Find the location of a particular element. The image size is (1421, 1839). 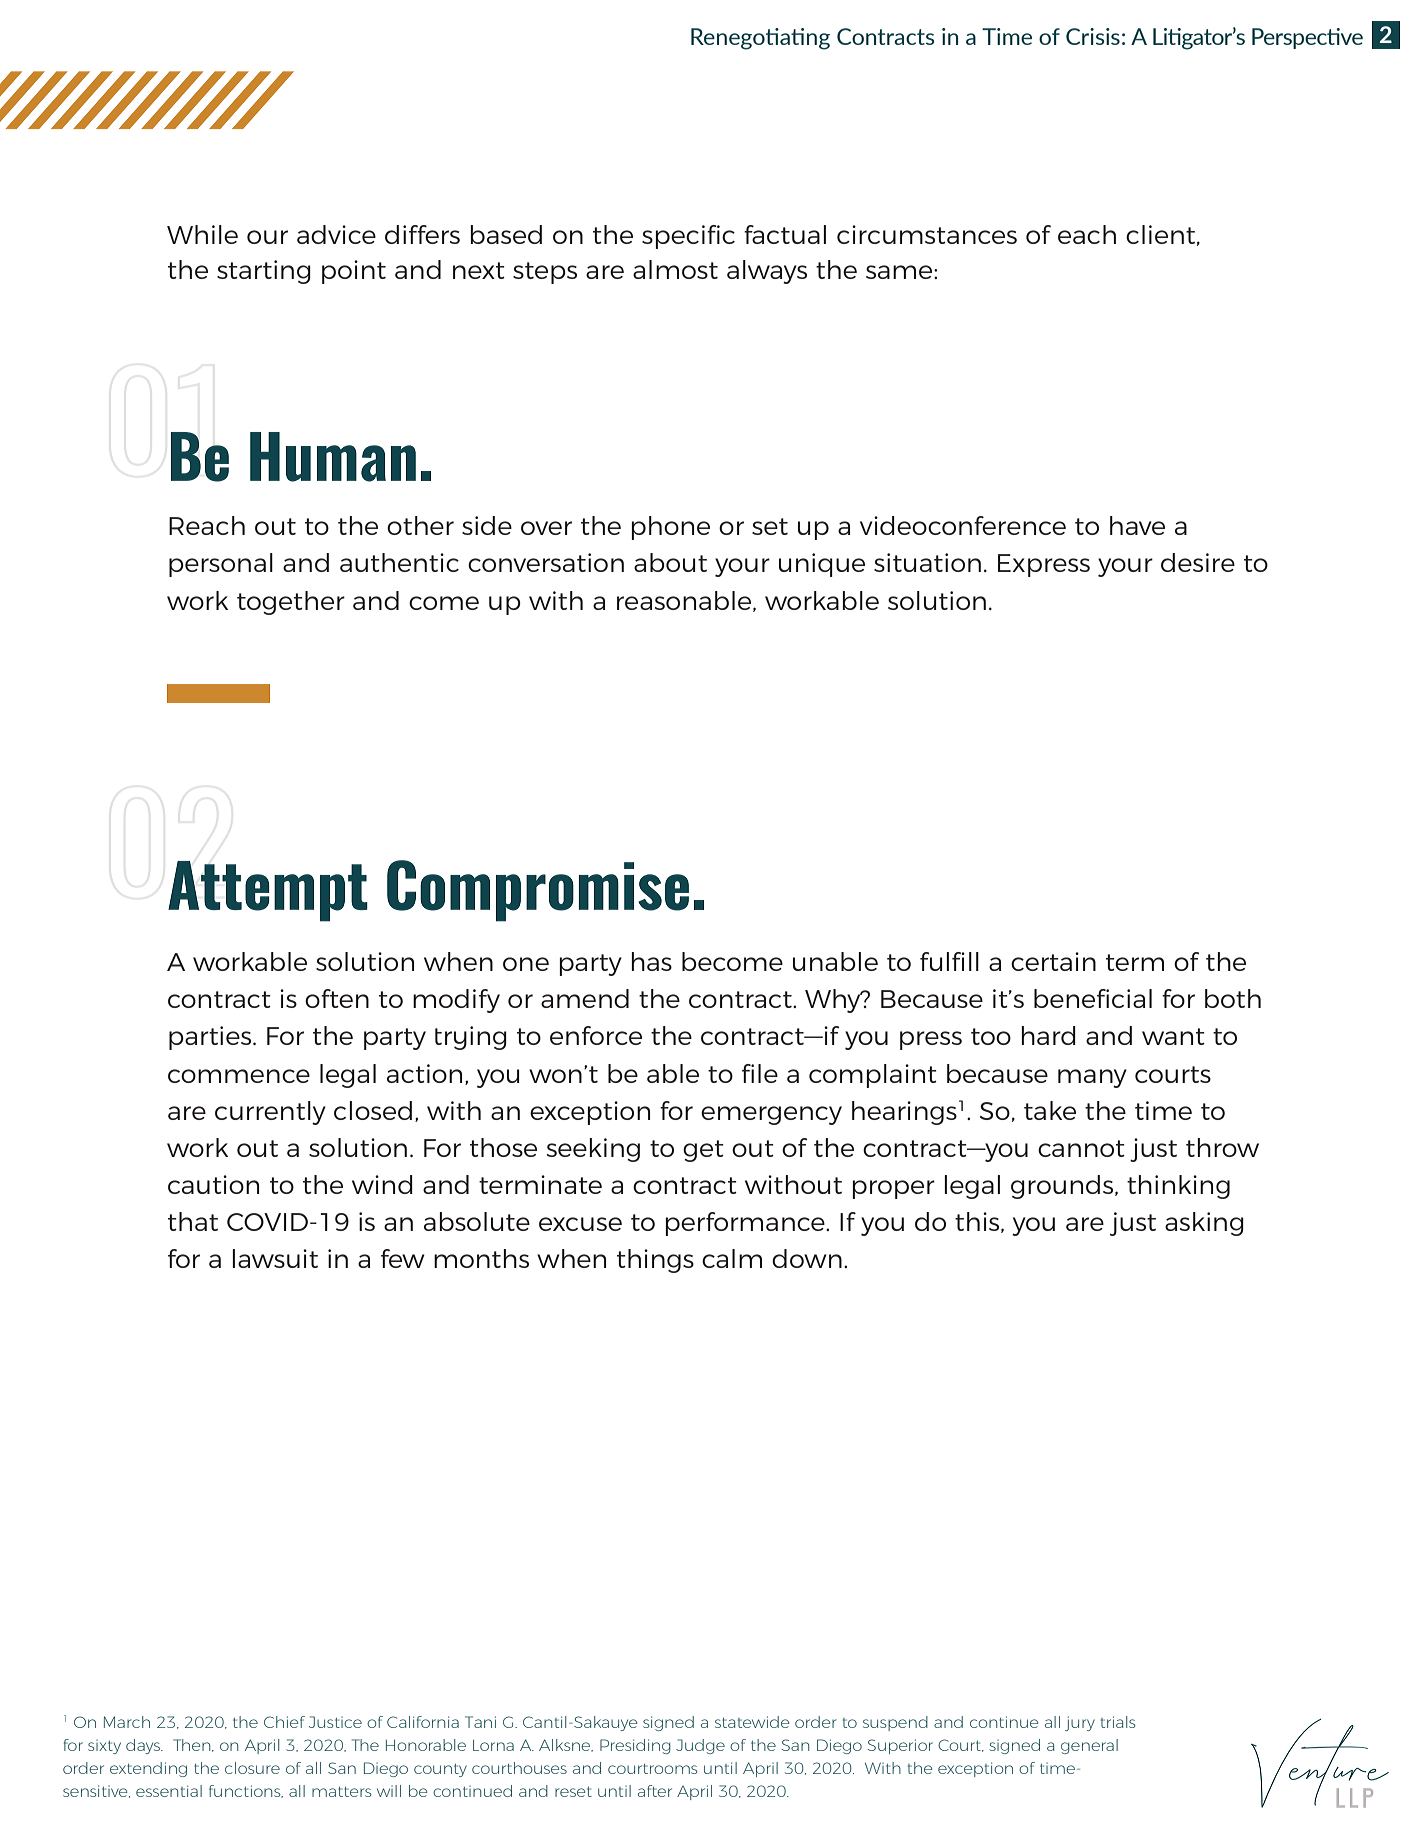

closure is located at coordinates (252, 1768).
